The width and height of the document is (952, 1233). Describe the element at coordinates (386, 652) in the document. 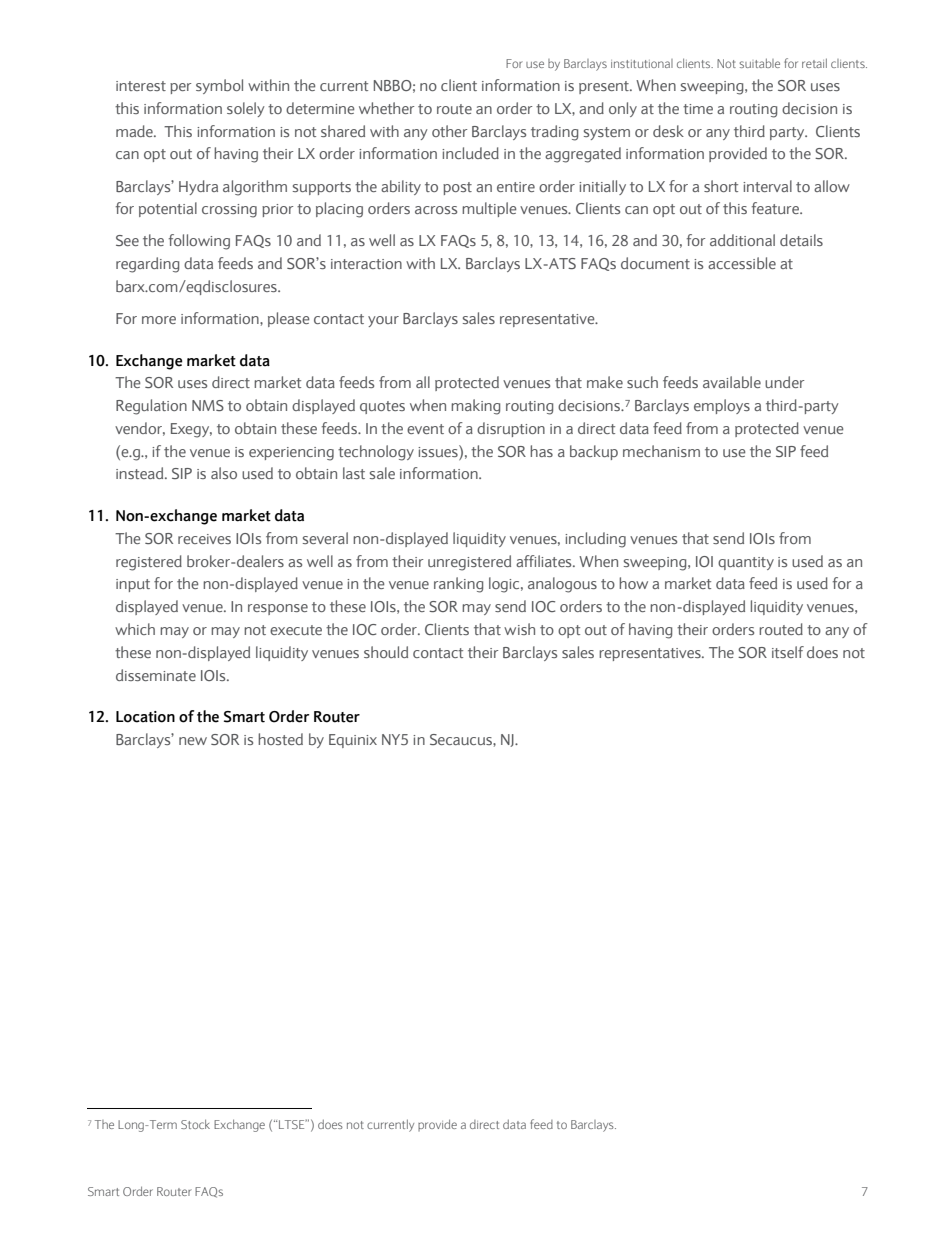

I see `should` at that location.
